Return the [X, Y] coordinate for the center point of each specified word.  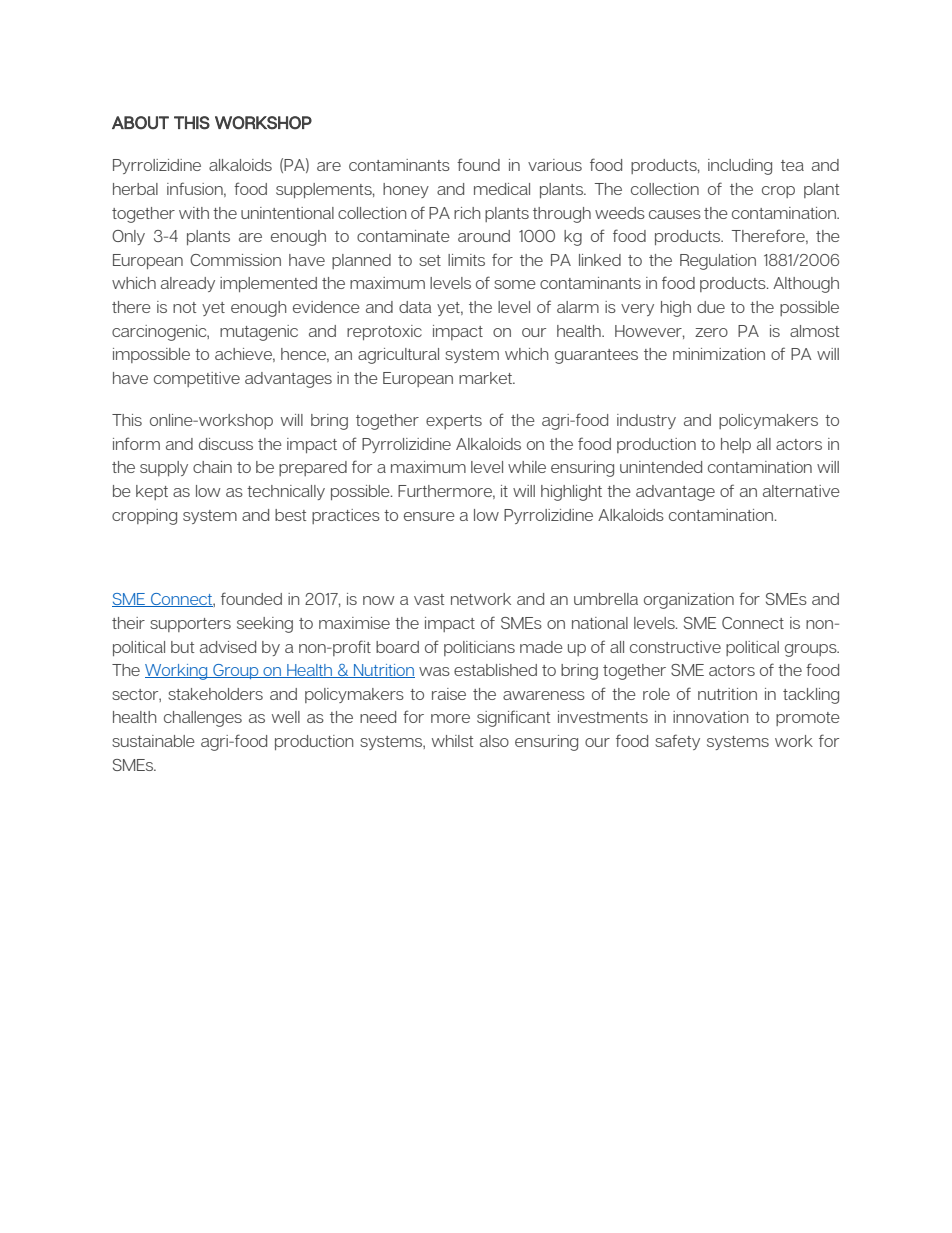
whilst [452, 741]
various [555, 165]
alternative [801, 491]
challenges [203, 719]
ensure [429, 516]
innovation [710, 717]
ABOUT [140, 123]
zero [711, 332]
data [415, 307]
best [290, 515]
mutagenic [259, 333]
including [740, 167]
